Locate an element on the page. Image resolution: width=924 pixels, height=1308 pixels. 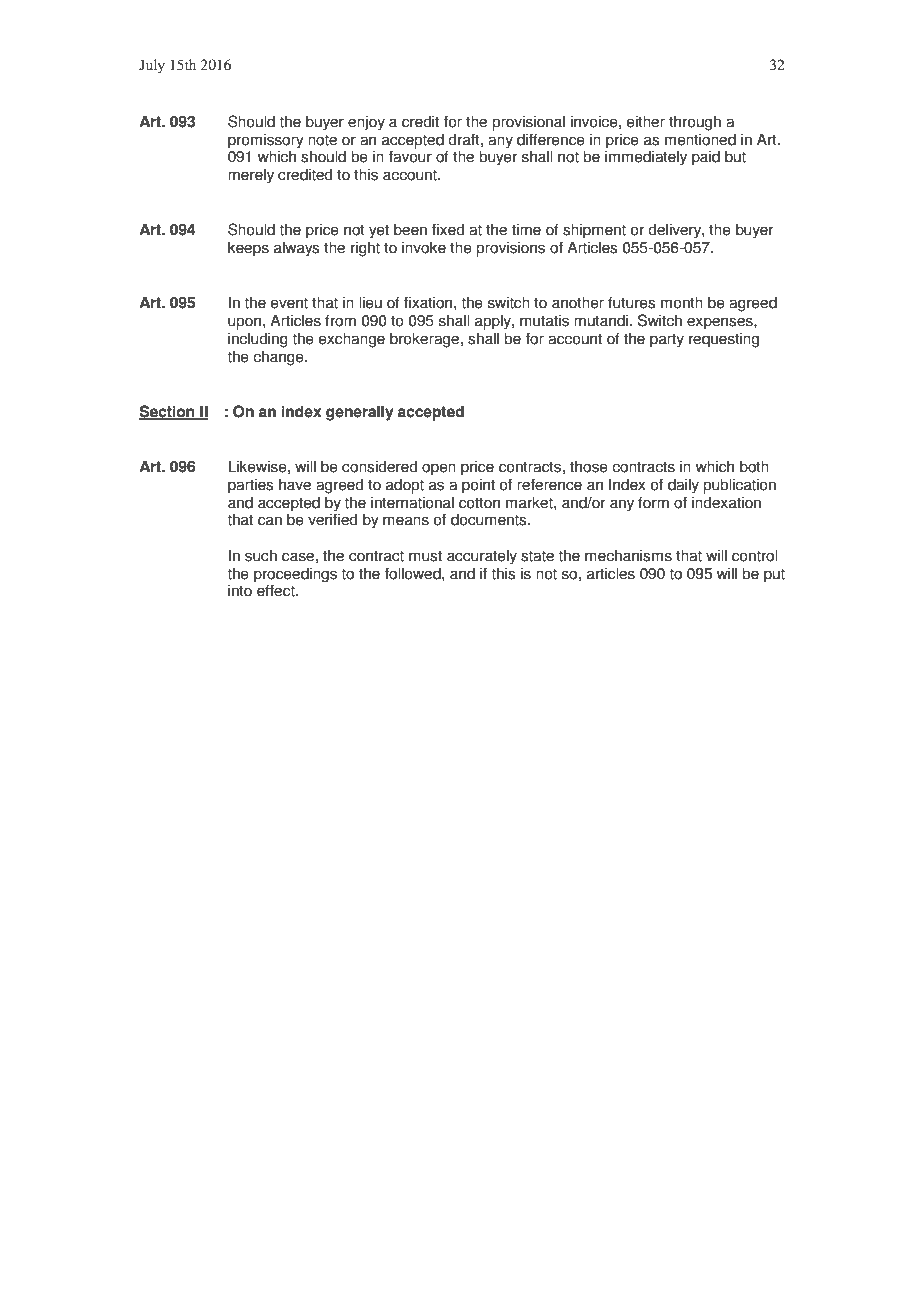
keeps is located at coordinates (248, 249).
